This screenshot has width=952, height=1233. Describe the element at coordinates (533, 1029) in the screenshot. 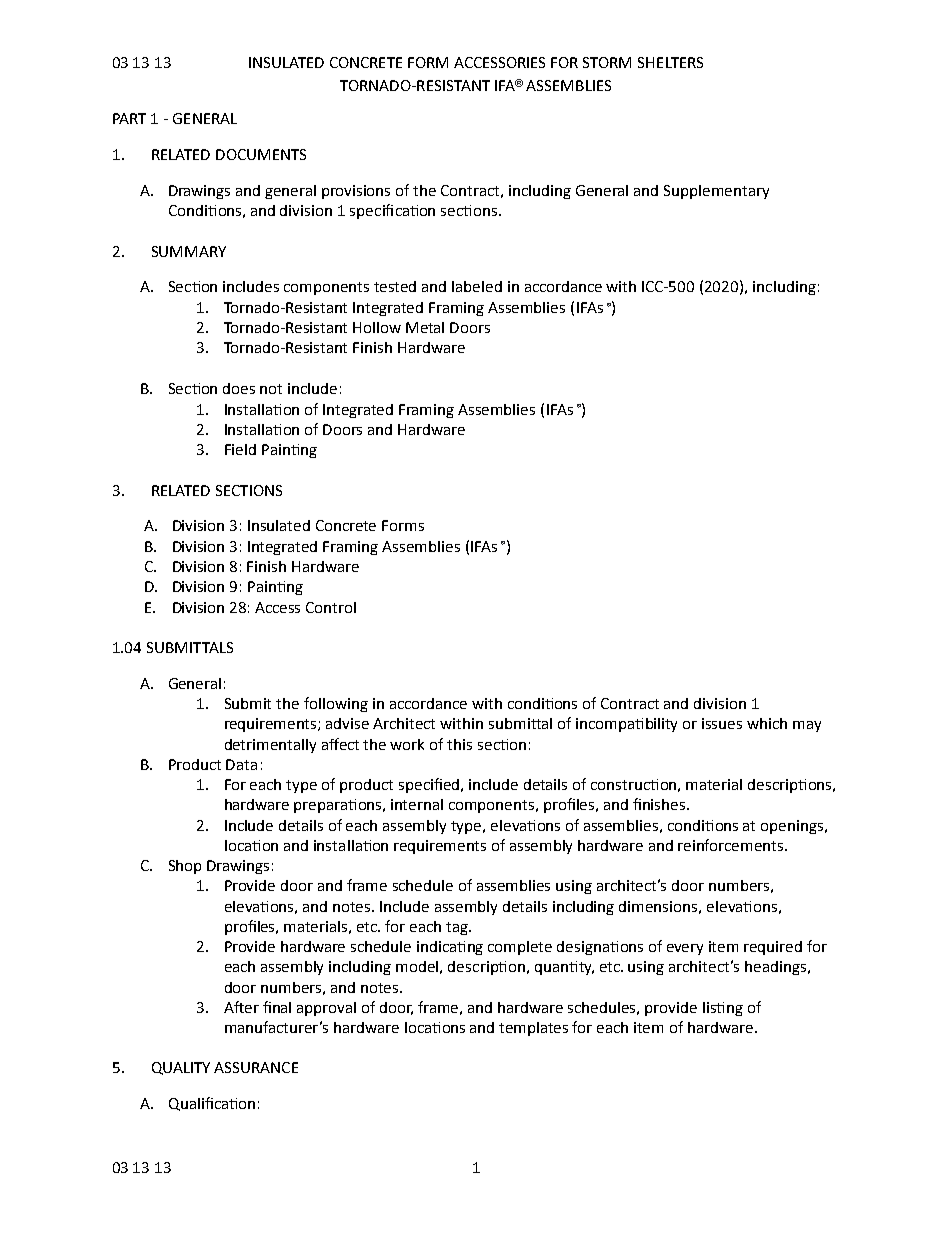

I see `templates` at that location.
